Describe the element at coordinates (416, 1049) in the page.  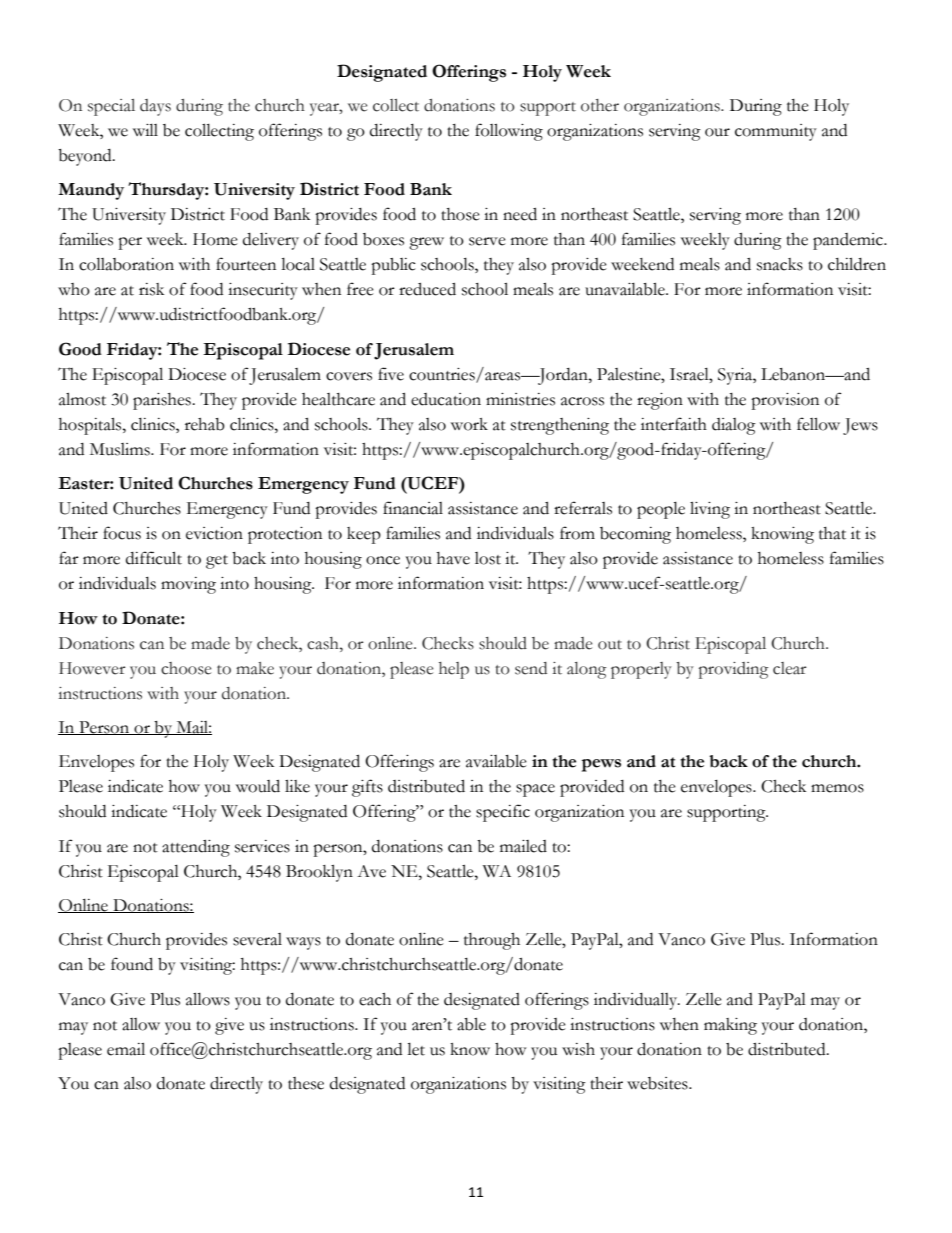
I see `let` at that location.
